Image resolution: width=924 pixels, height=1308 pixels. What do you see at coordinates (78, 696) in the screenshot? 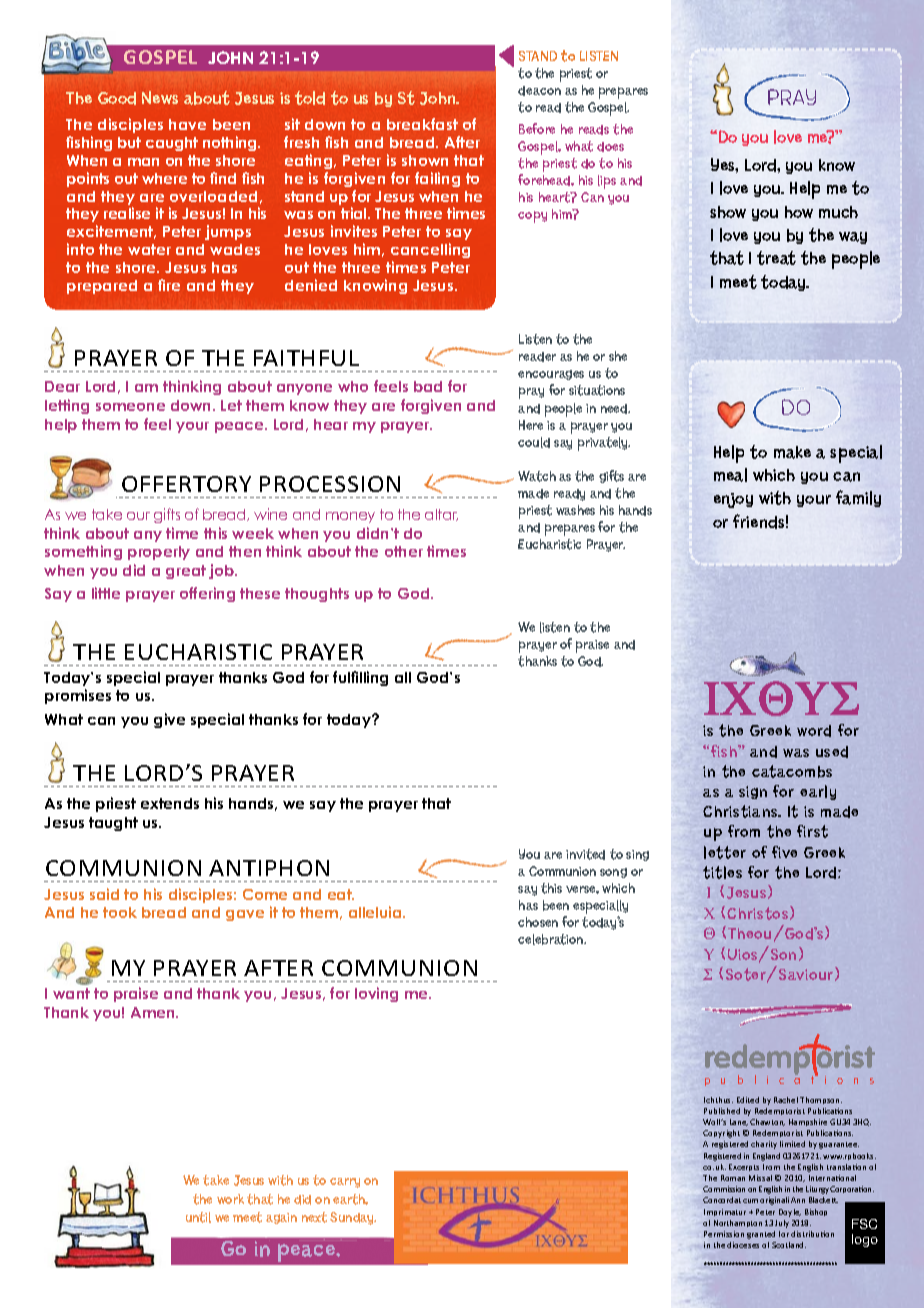
I see `promises` at bounding box center [78, 696].
